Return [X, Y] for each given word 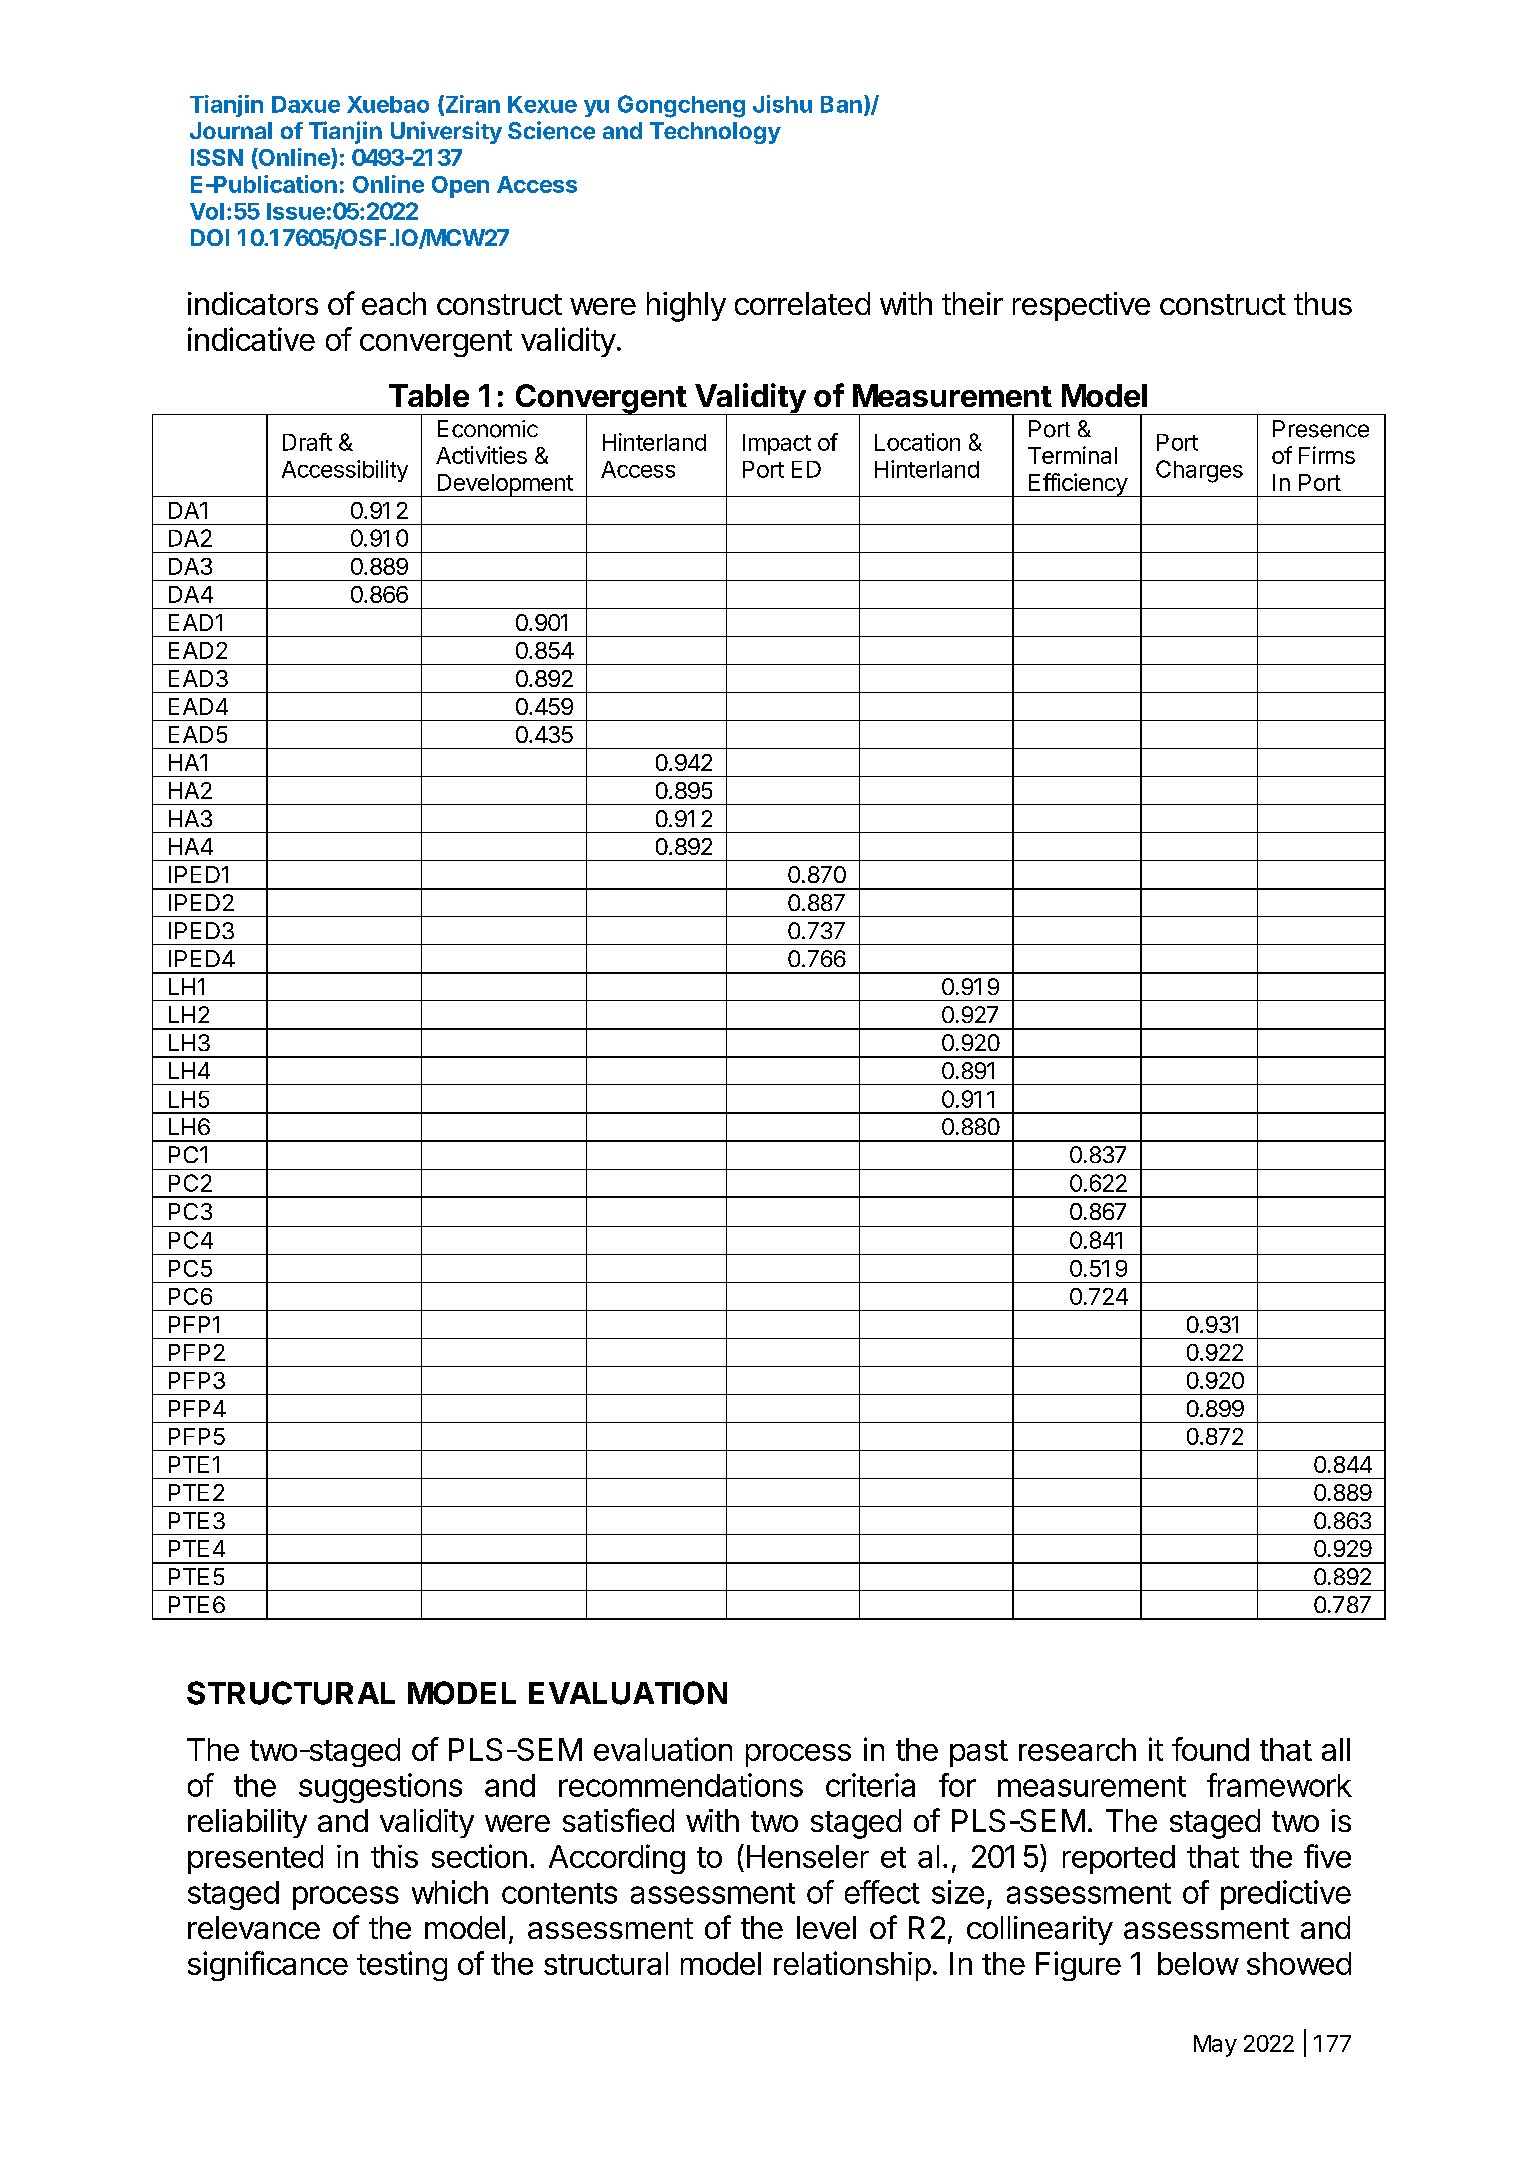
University [446, 132]
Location [917, 442]
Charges [1199, 471]
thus [1323, 303]
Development [505, 485]
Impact [777, 444]
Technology [715, 133]
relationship [852, 1966]
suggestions [380, 1788]
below [1198, 1963]
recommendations [681, 1785]
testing [402, 1966]
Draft [307, 442]
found [1210, 1749]
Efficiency [1078, 485]
